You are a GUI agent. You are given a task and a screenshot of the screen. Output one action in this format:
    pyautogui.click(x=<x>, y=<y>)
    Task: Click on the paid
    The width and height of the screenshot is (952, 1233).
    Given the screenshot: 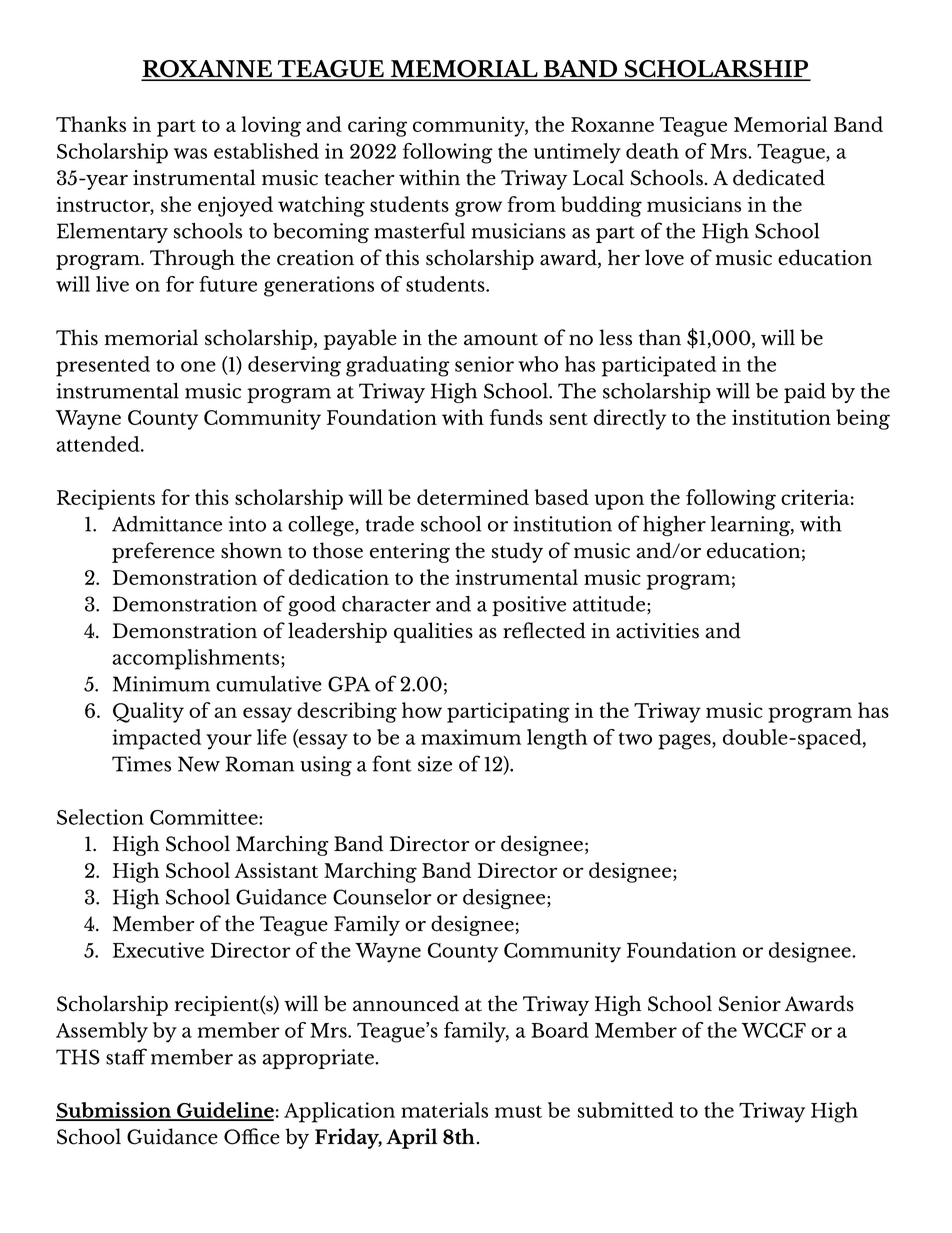 What is the action you would take?
    pyautogui.click(x=805, y=392)
